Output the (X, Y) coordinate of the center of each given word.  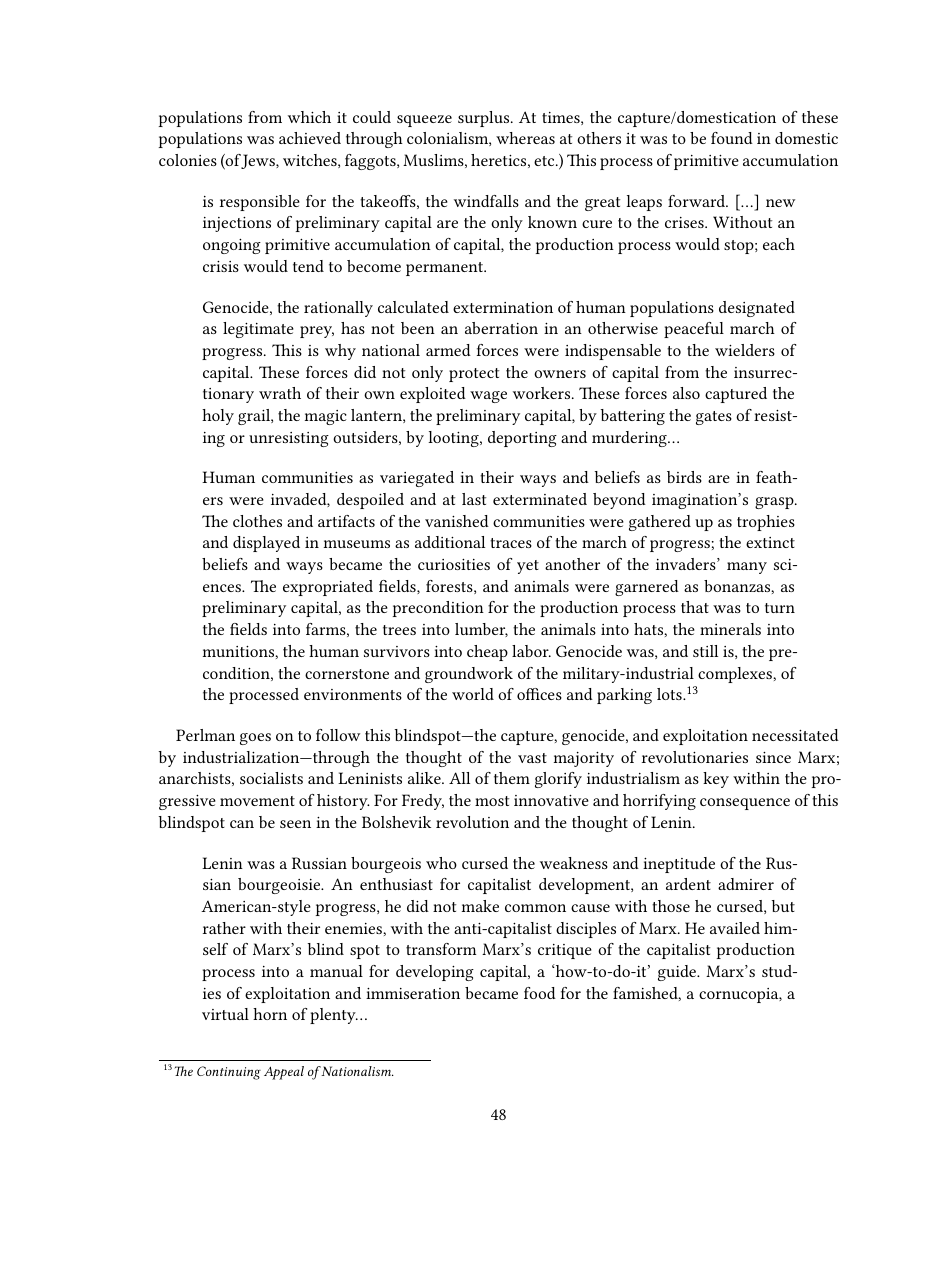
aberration (501, 328)
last (474, 499)
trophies (766, 523)
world (473, 694)
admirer (746, 884)
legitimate (258, 330)
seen (295, 824)
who (441, 863)
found (732, 138)
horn (270, 1014)
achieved (310, 138)
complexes (736, 675)
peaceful (694, 330)
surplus (485, 119)
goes (255, 739)
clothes (257, 521)
